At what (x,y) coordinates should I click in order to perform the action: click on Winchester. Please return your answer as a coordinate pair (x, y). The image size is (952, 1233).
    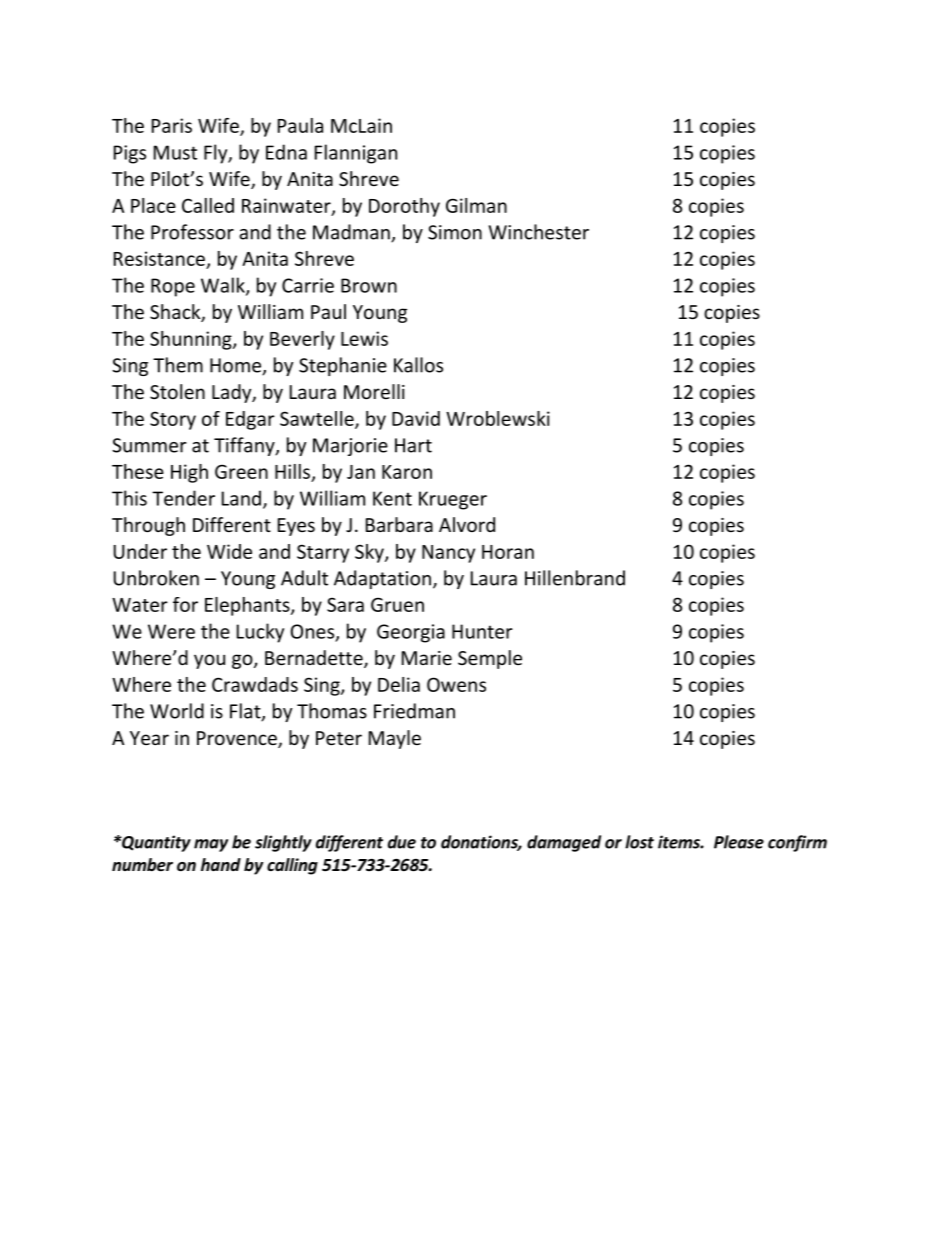
    Looking at the image, I should click on (539, 232).
